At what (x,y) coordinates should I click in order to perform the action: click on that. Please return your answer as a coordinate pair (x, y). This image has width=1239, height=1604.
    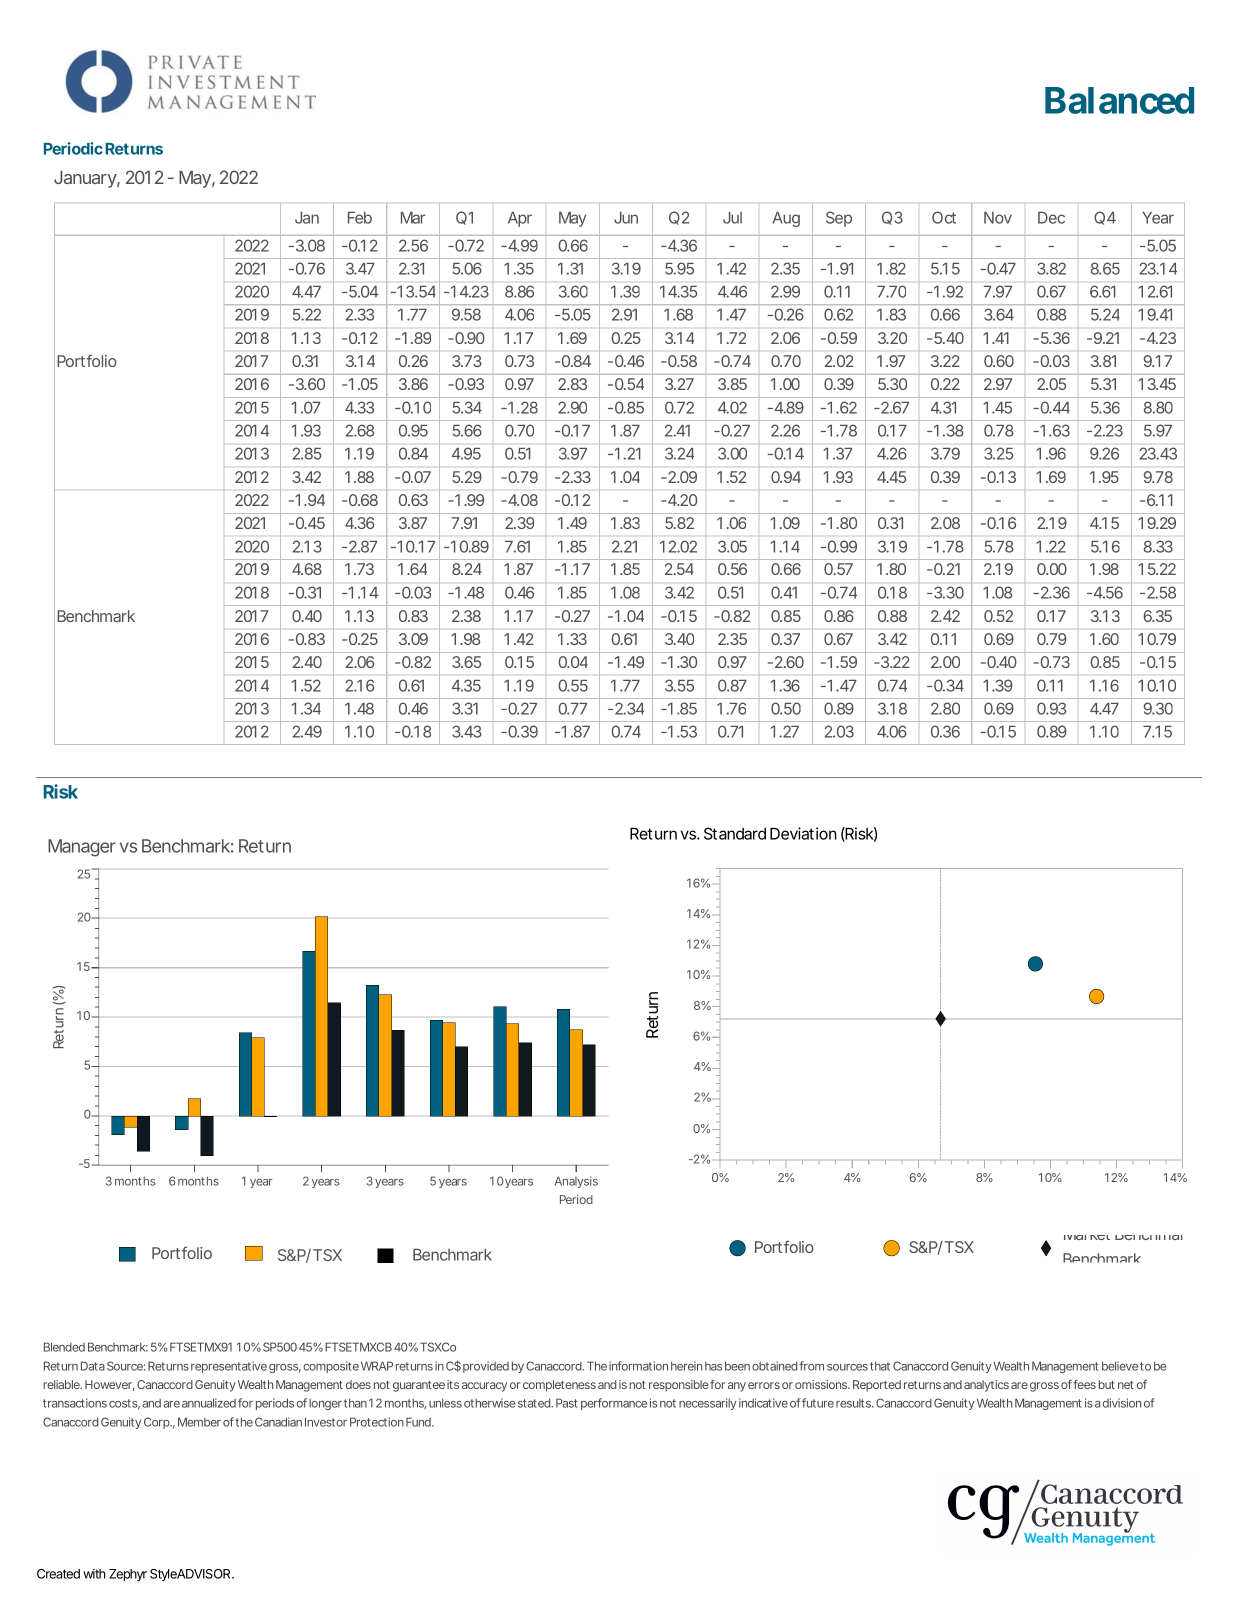
    Looking at the image, I should click on (880, 1366).
